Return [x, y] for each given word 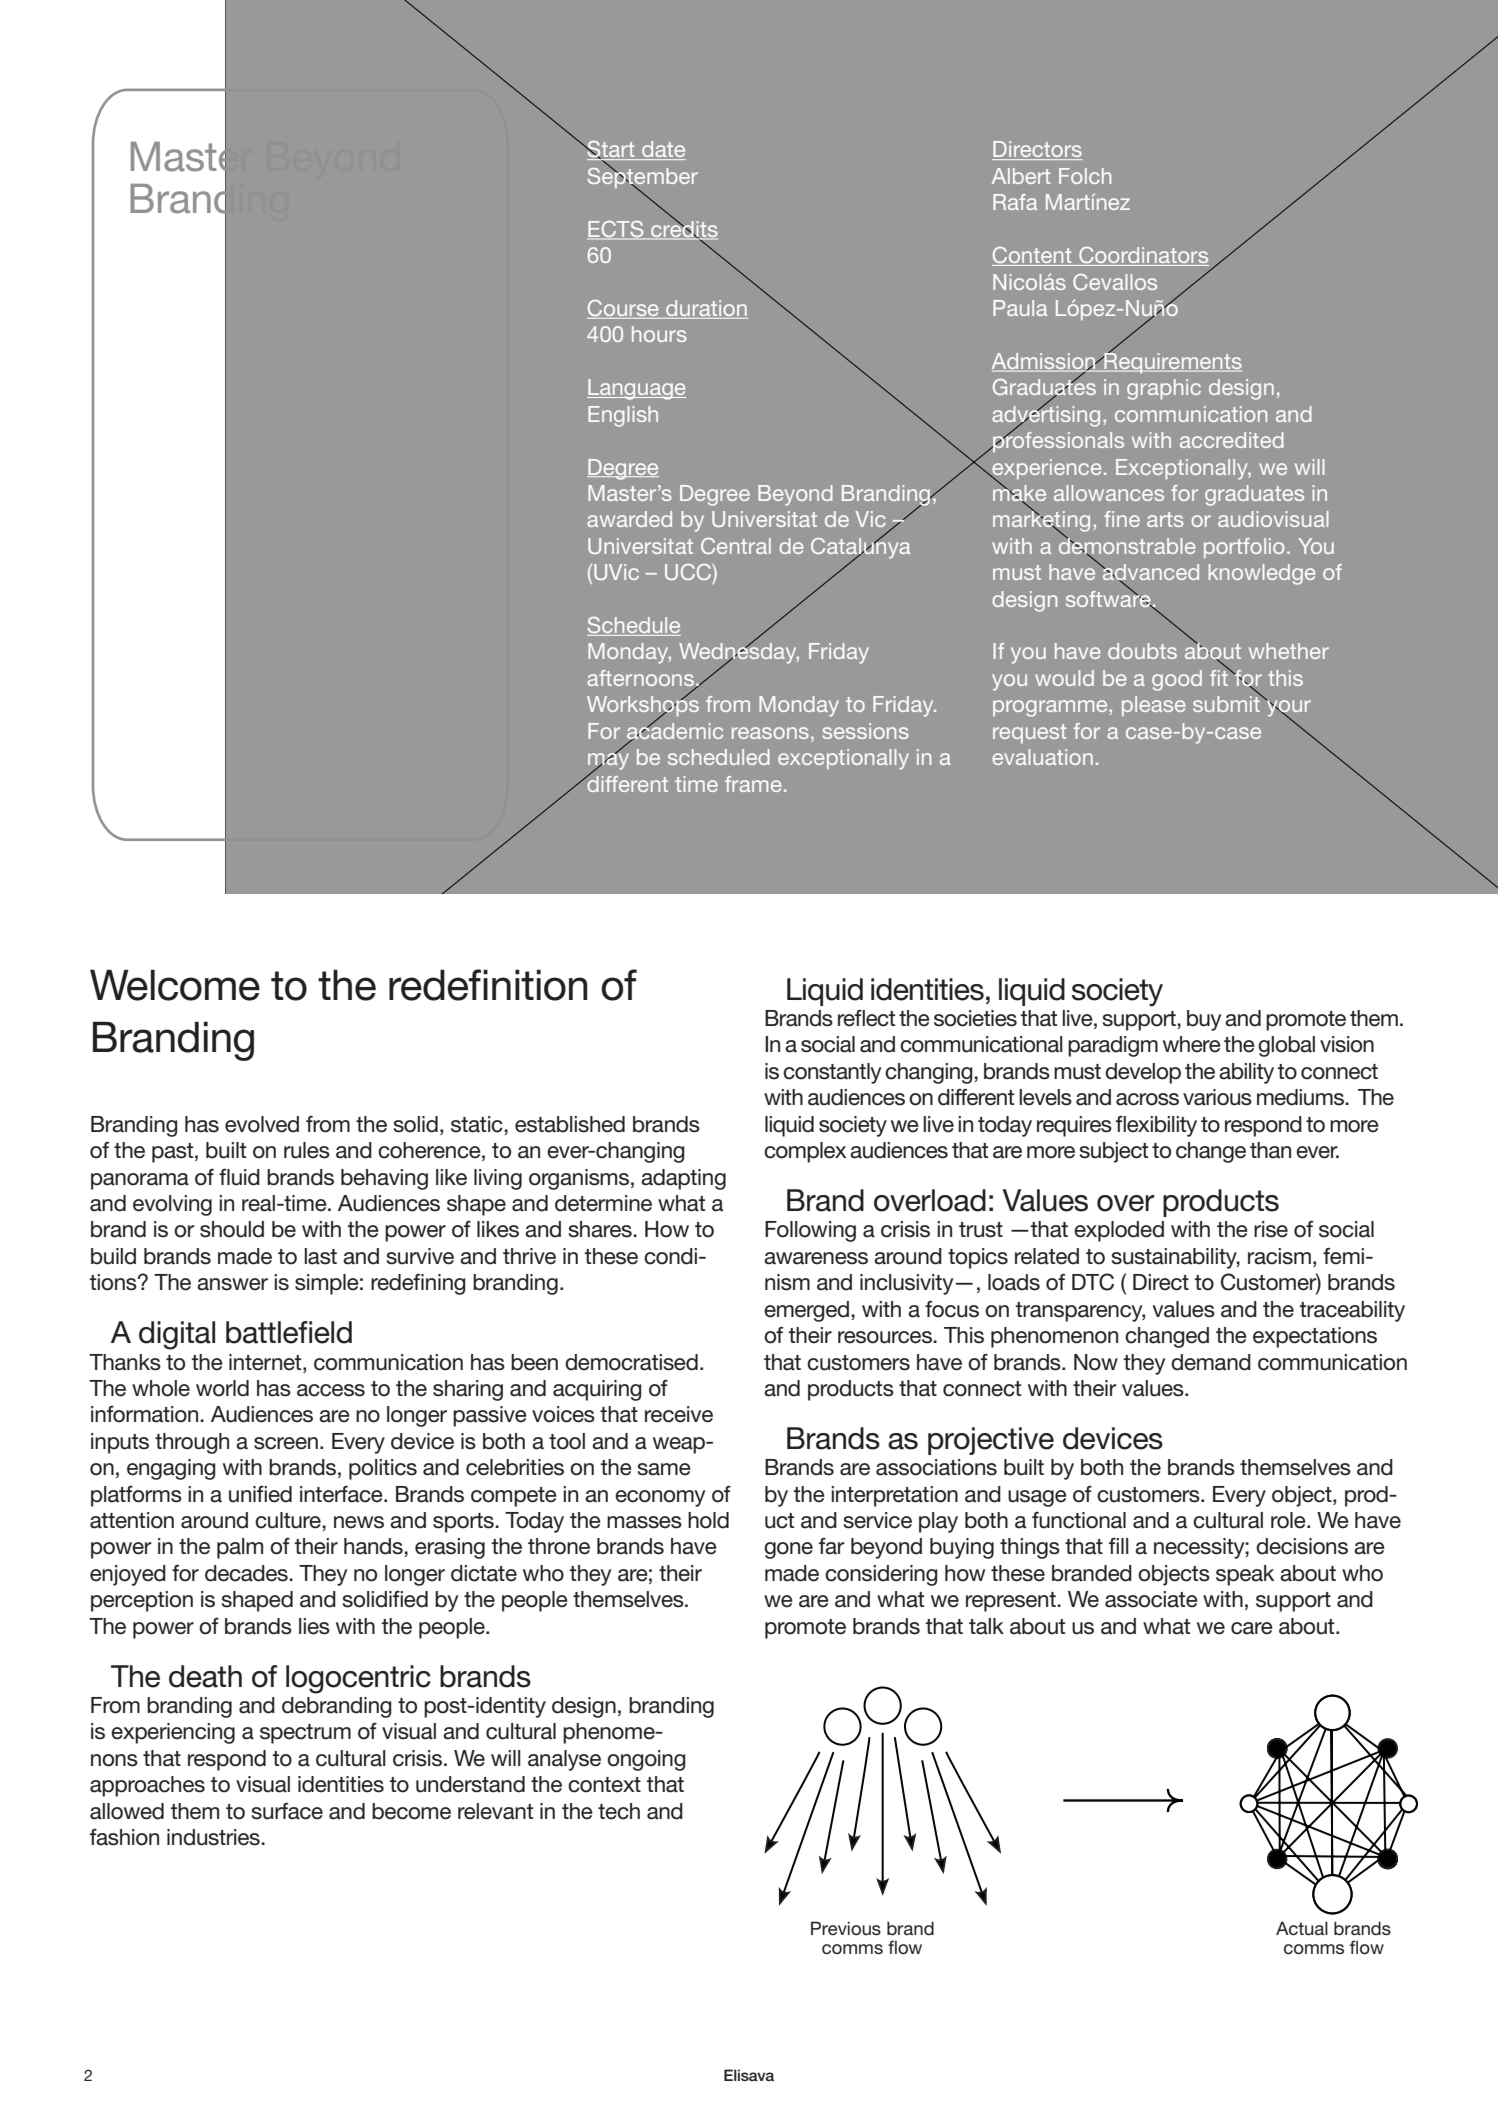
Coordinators [1143, 256]
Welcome [175, 985]
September [643, 178]
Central [736, 546]
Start [611, 150]
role [1289, 1520]
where [1192, 1044]
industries [214, 1837]
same [664, 1469]
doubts [1142, 651]
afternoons [641, 679]
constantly [832, 1073]
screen [286, 1443]
